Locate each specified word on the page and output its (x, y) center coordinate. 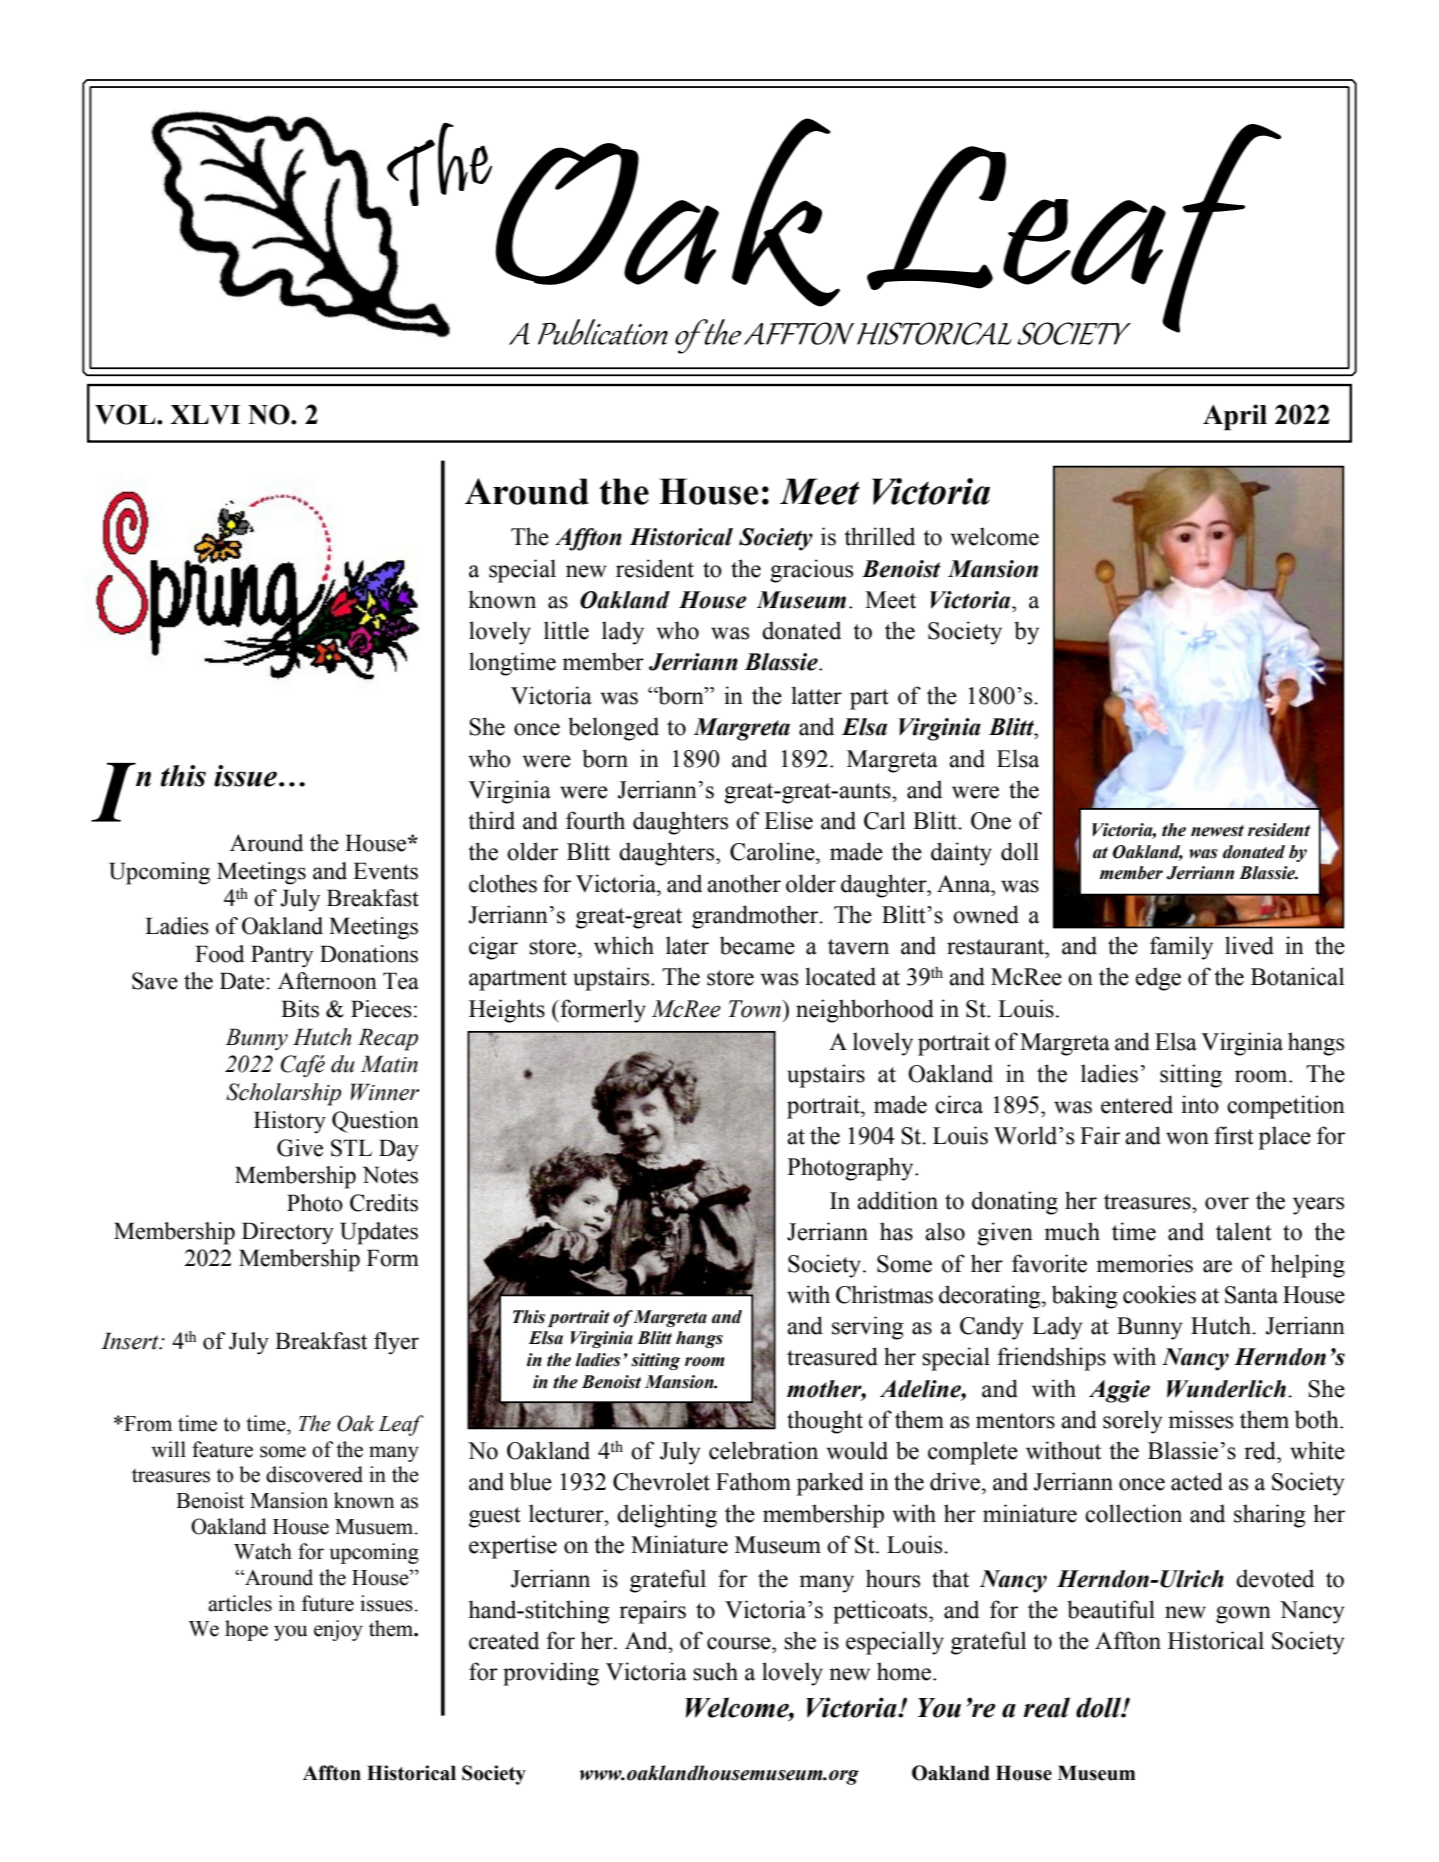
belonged (613, 729)
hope (246, 1630)
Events (385, 871)
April (1235, 417)
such (715, 1671)
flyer (396, 1343)
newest (1217, 831)
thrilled (879, 536)
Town (755, 1009)
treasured (832, 1356)
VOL (126, 414)
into (1200, 1104)
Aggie (1119, 1391)
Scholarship (283, 1094)
